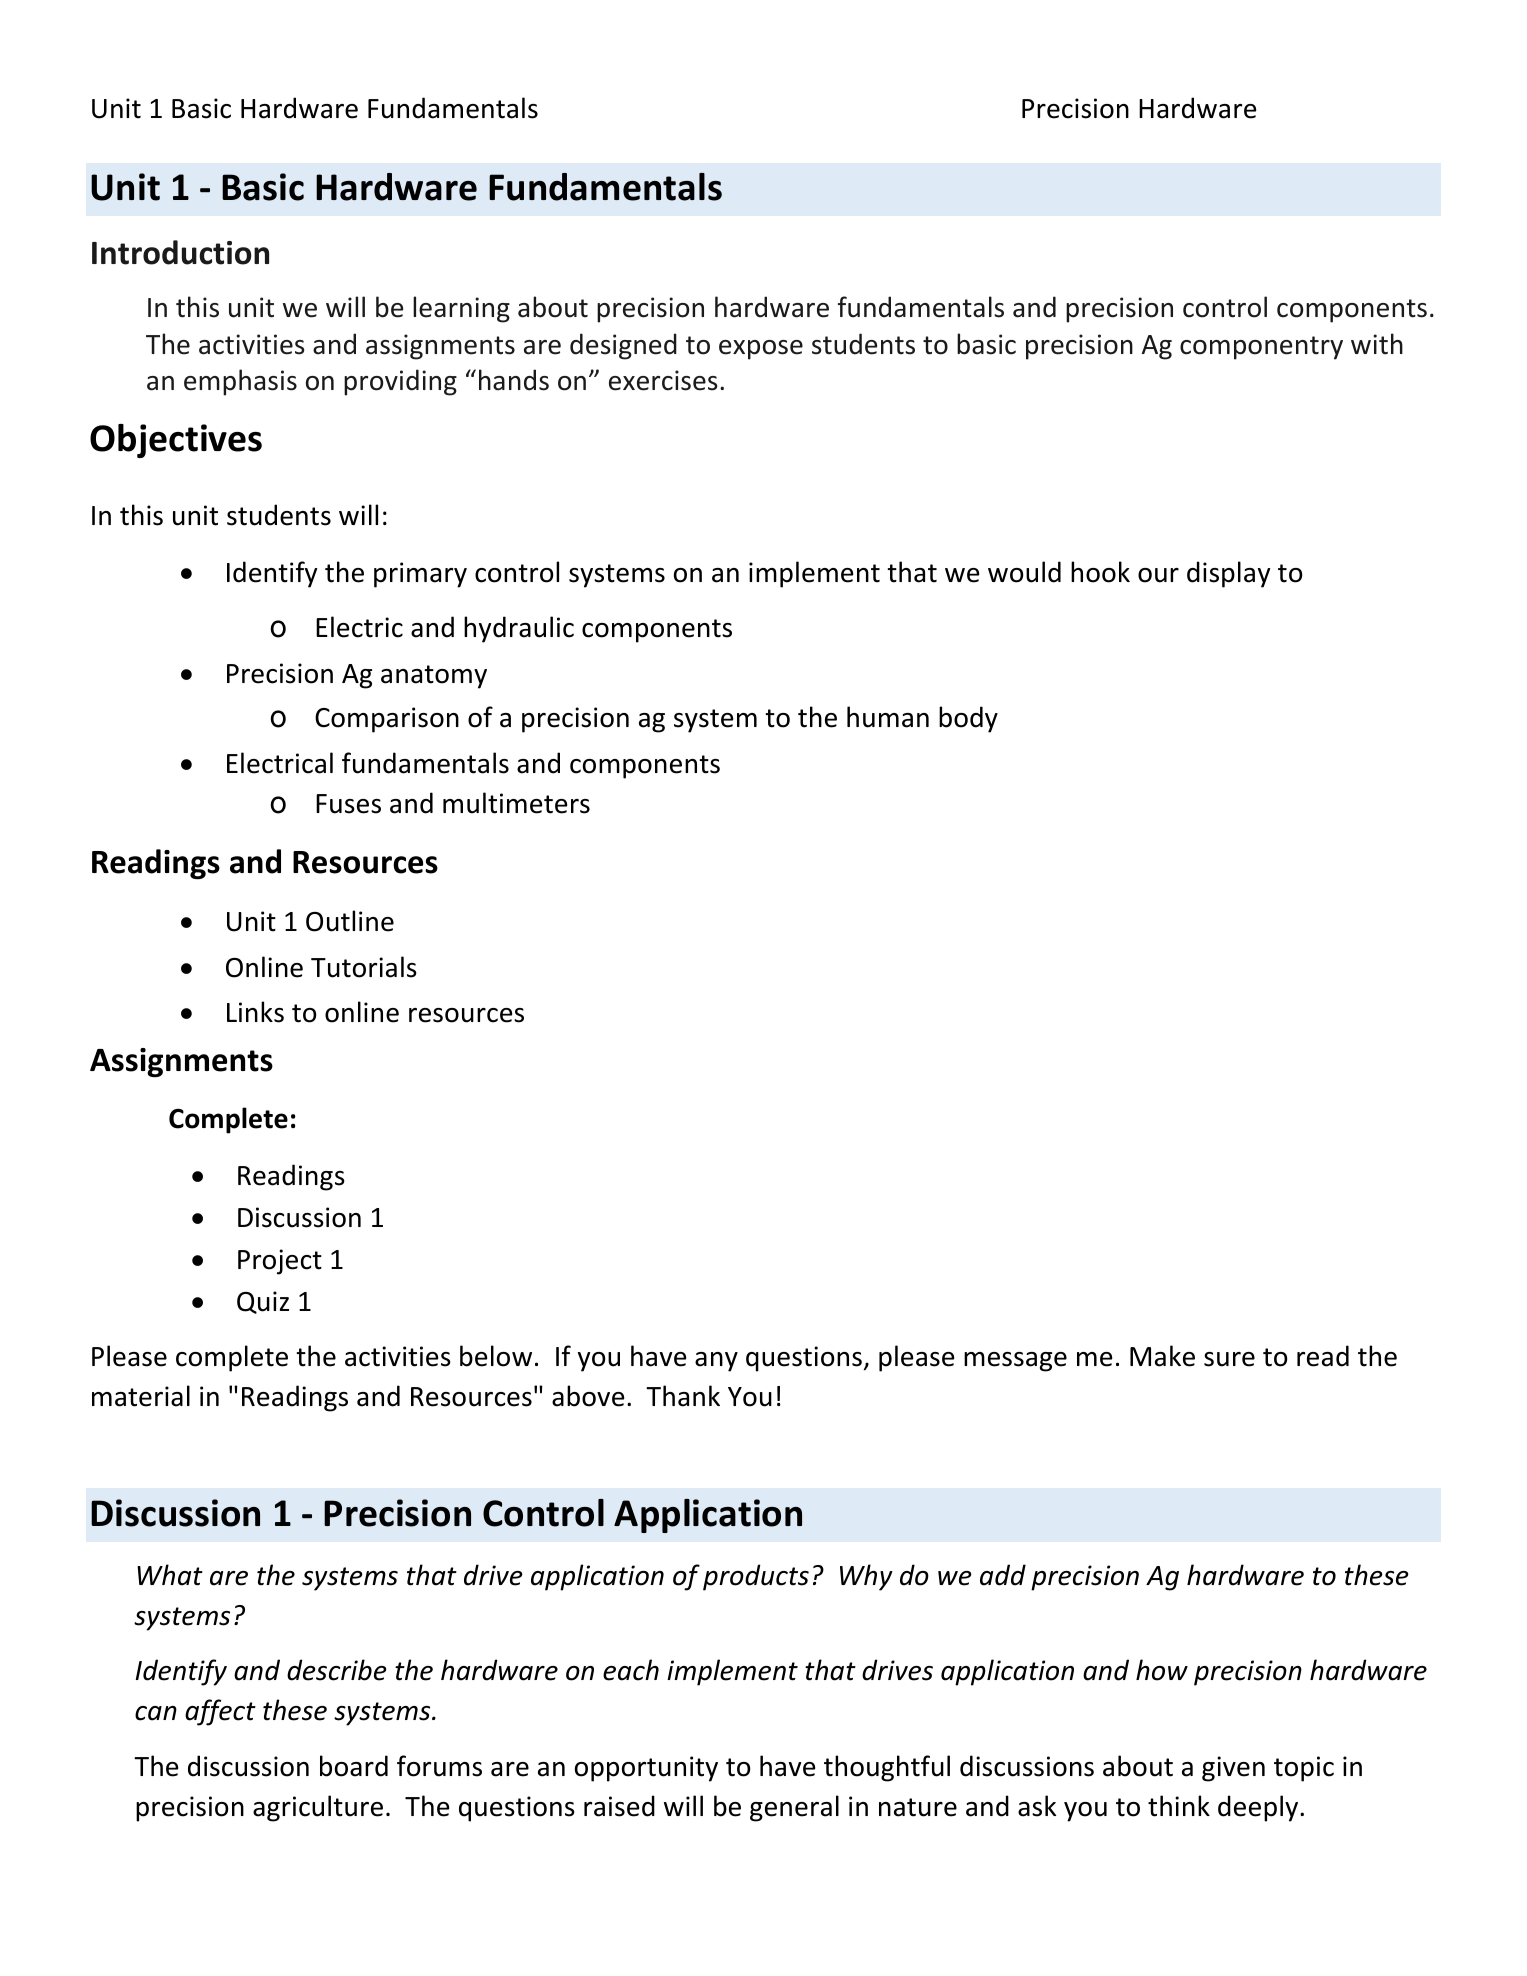  Describe the element at coordinates (354, 1766) in the document. I see `board` at that location.
